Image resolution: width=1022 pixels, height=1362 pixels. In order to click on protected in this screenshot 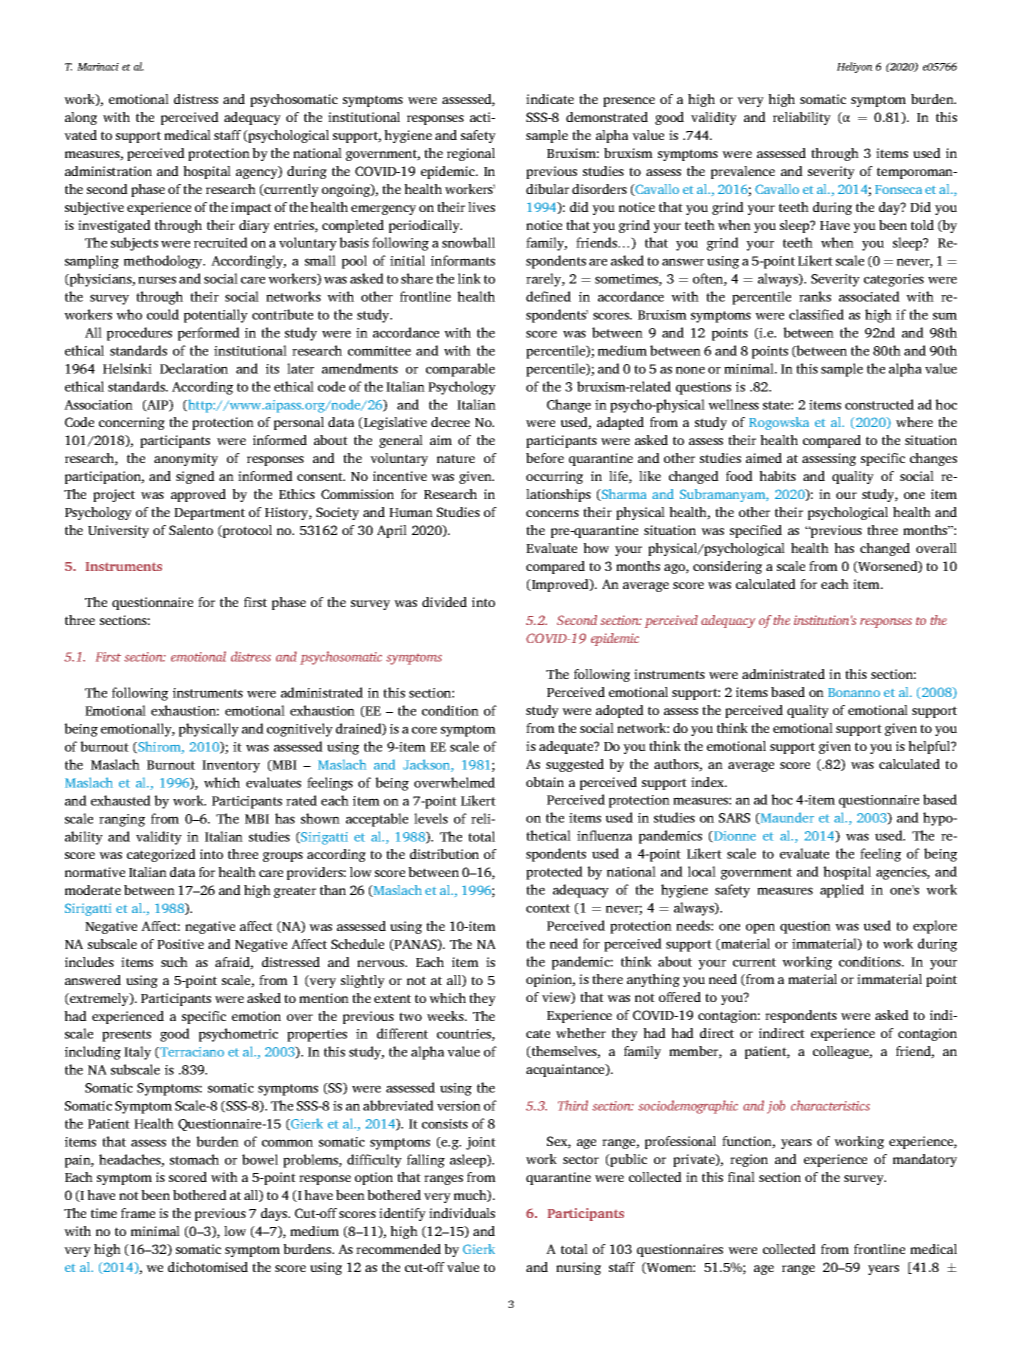, I will do `click(554, 873)`.
